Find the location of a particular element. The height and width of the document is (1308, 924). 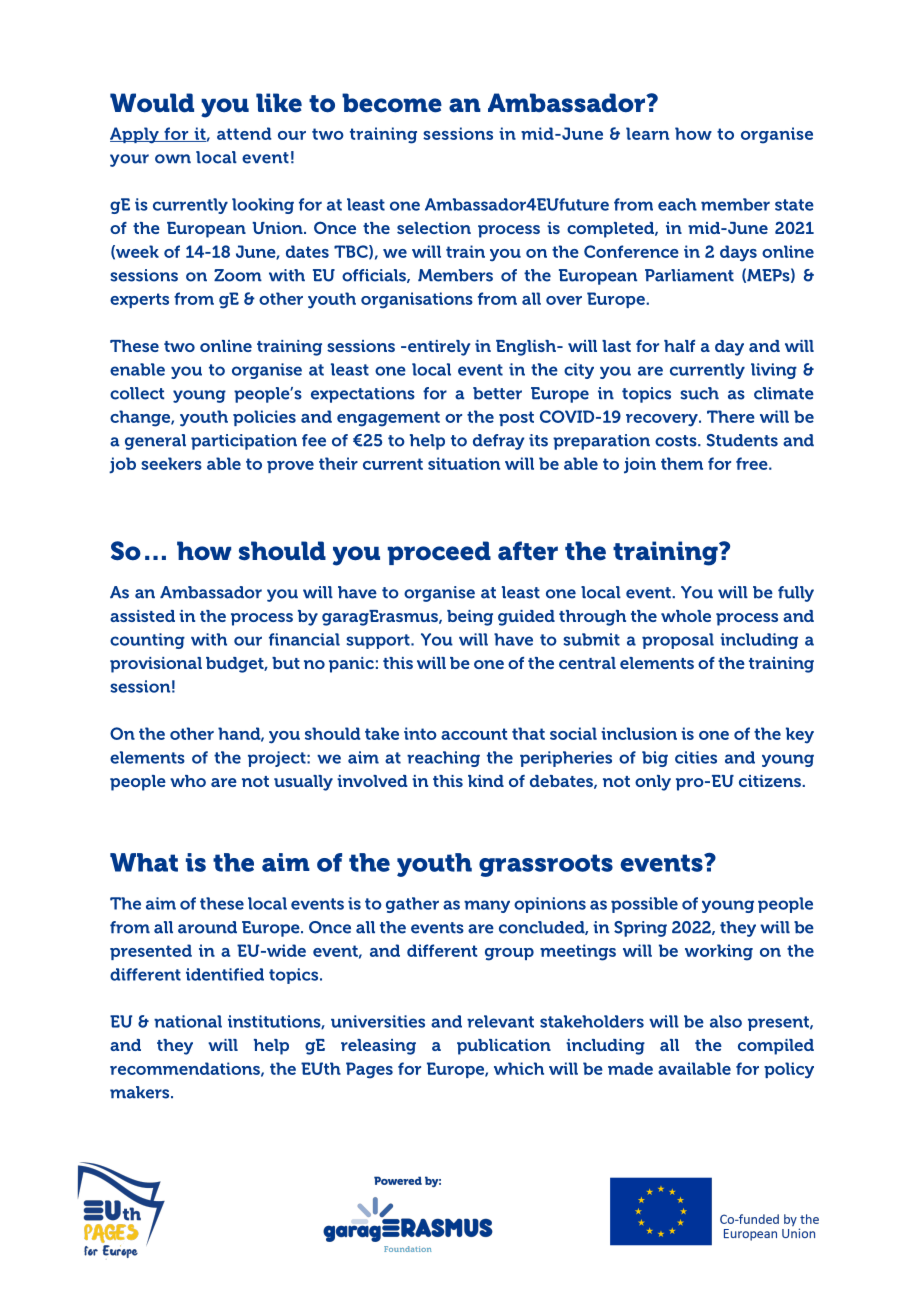

publication is located at coordinates (504, 1047).
